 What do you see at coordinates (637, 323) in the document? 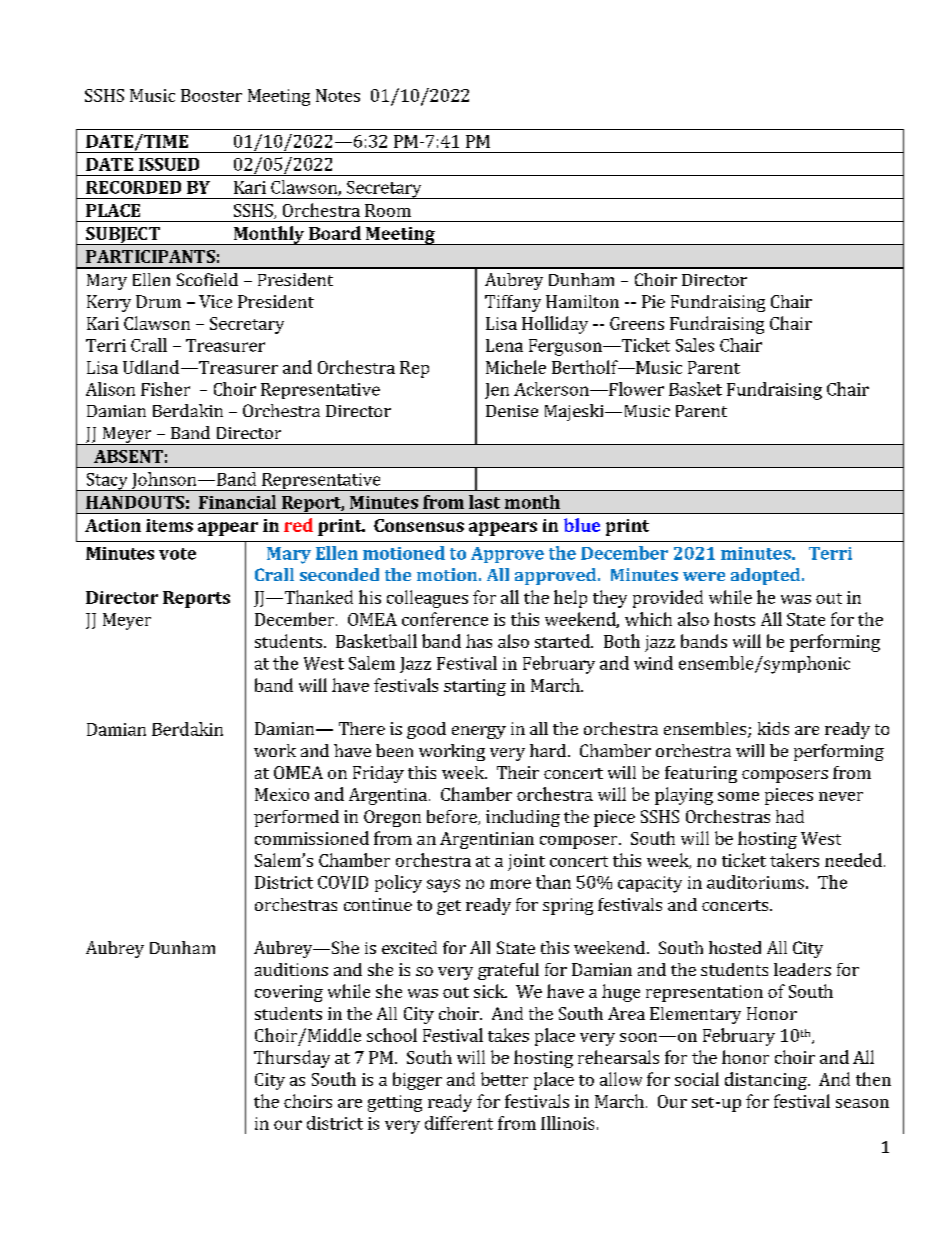
I see `Greens` at bounding box center [637, 323].
